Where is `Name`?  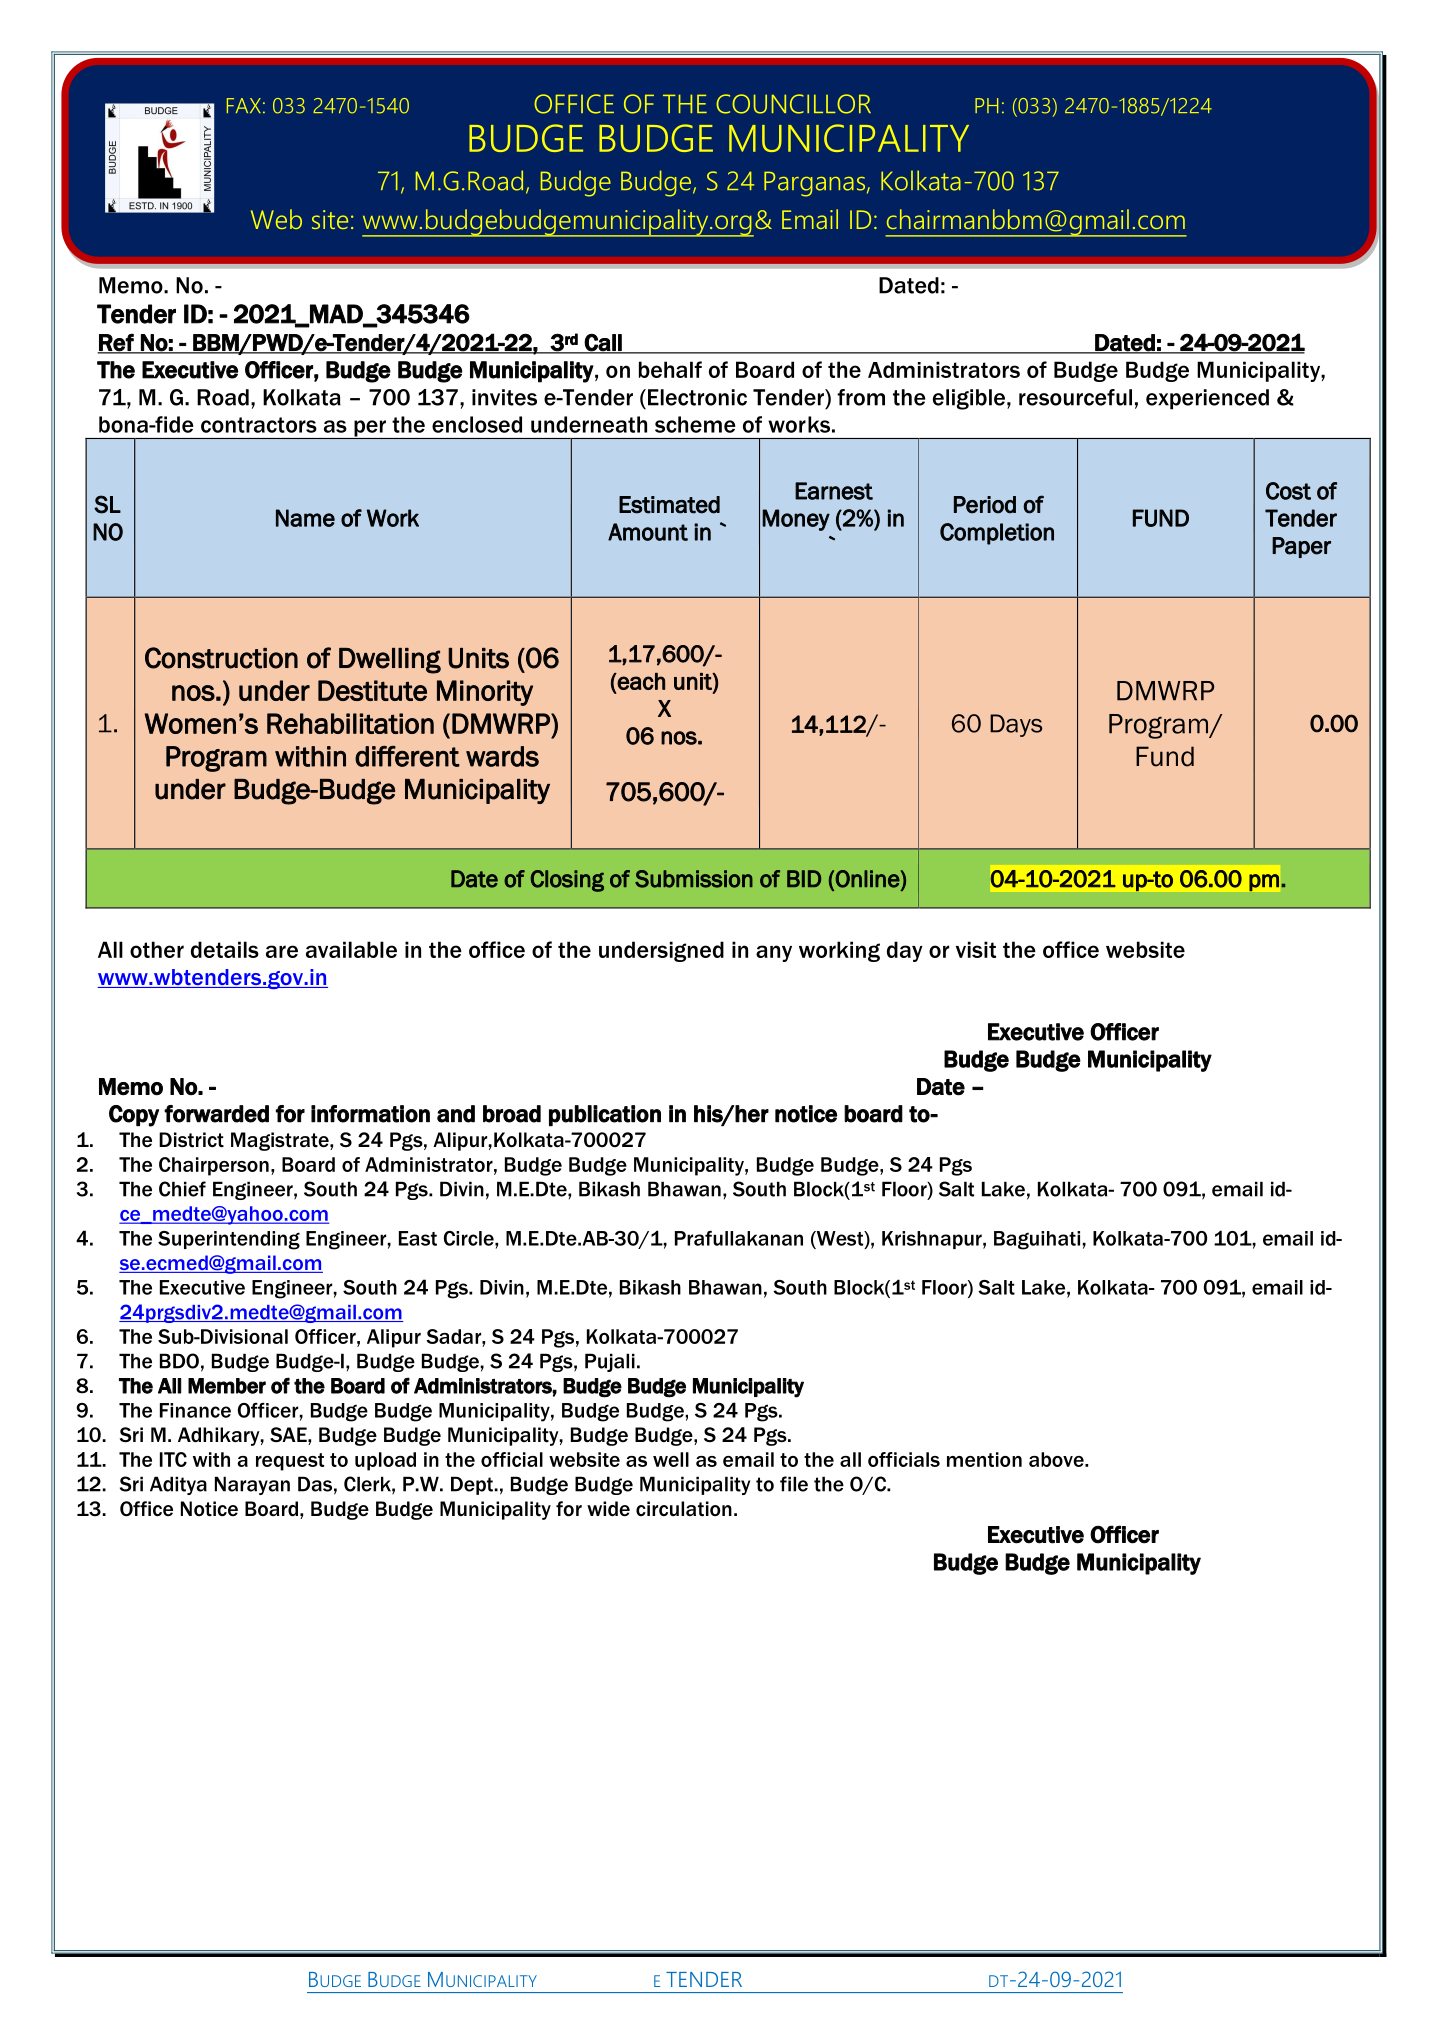
Name is located at coordinates (305, 518).
